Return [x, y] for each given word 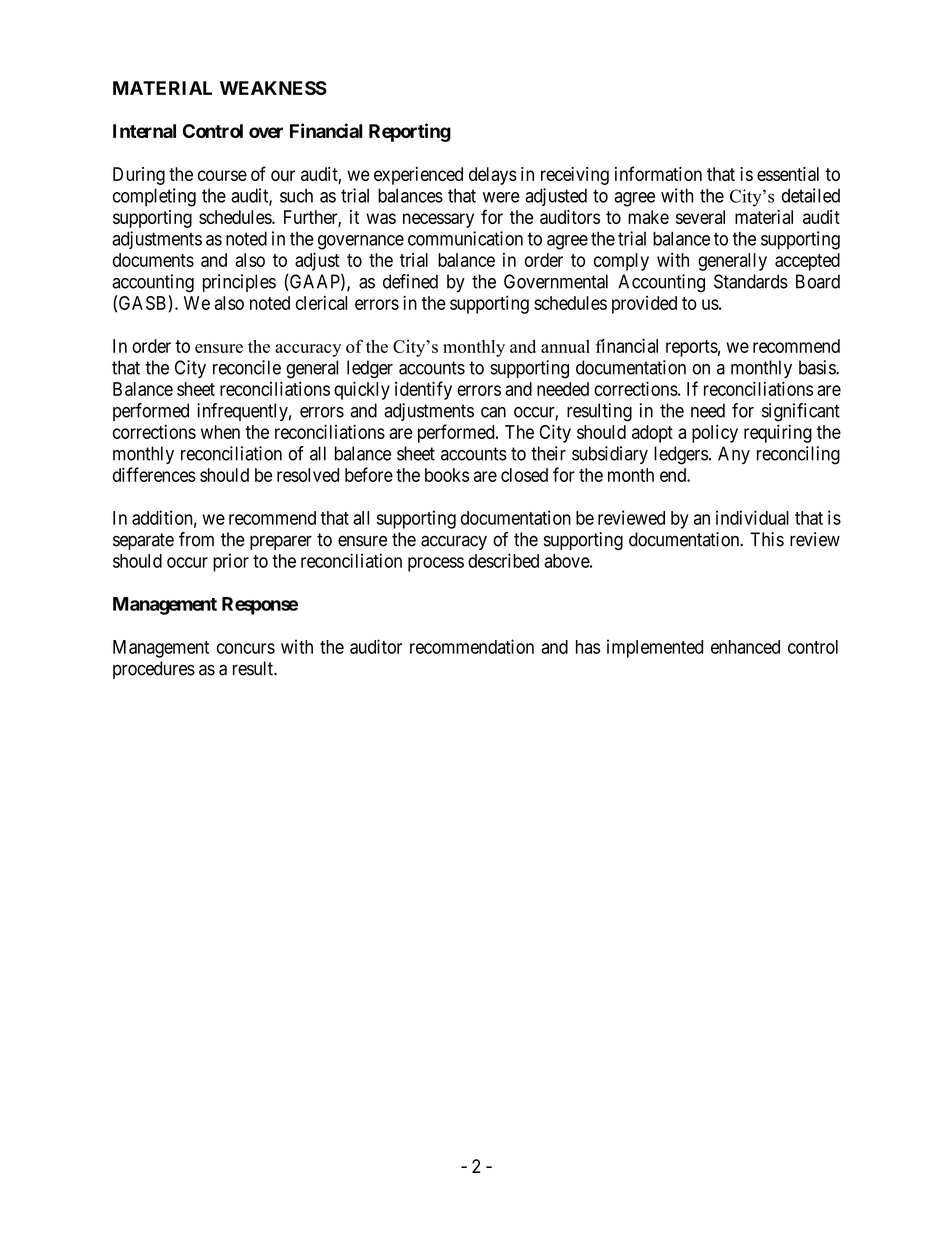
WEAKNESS [273, 88]
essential [788, 174]
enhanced [745, 647]
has [588, 647]
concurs [246, 648]
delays [493, 176]
